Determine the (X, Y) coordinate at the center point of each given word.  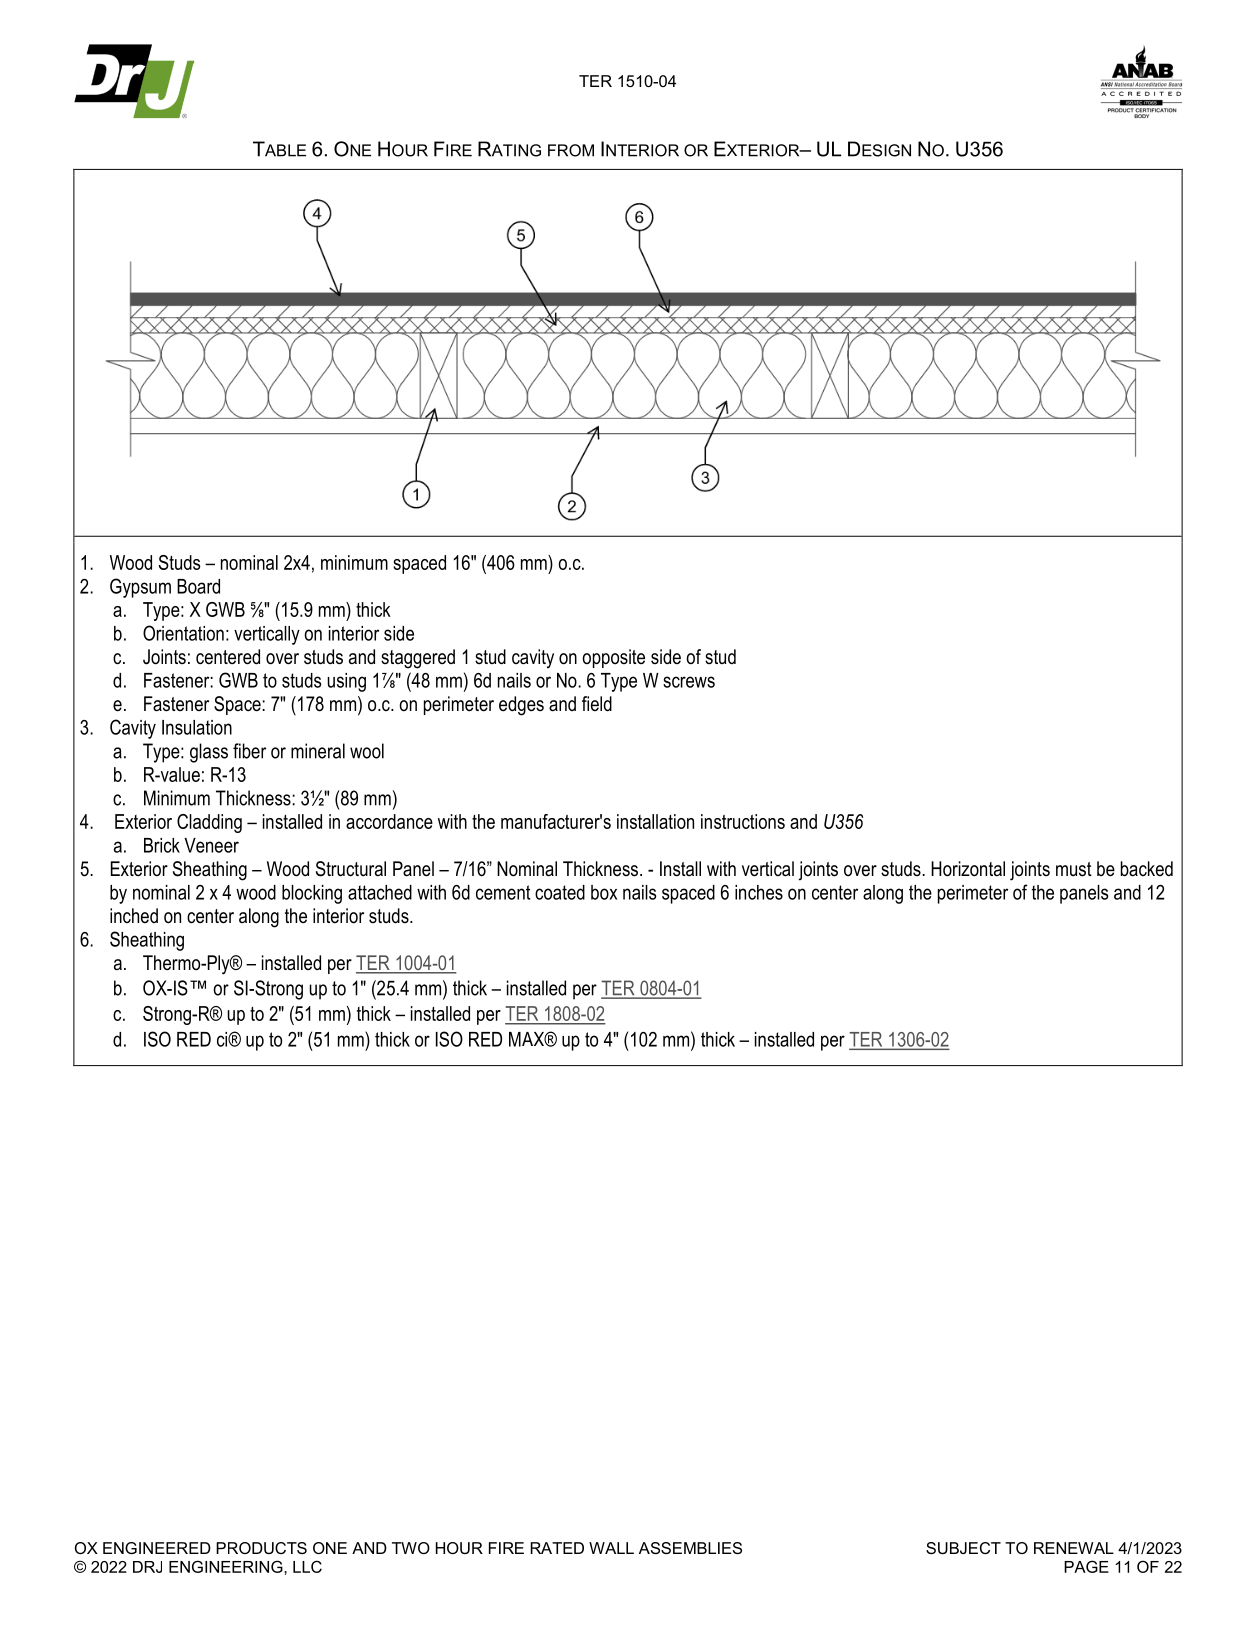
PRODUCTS (261, 1548)
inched (134, 915)
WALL (611, 1548)
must (1074, 869)
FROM (571, 150)
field (597, 704)
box (604, 892)
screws (689, 682)
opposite (613, 658)
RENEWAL (1074, 1548)
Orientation (183, 633)
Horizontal (968, 869)
